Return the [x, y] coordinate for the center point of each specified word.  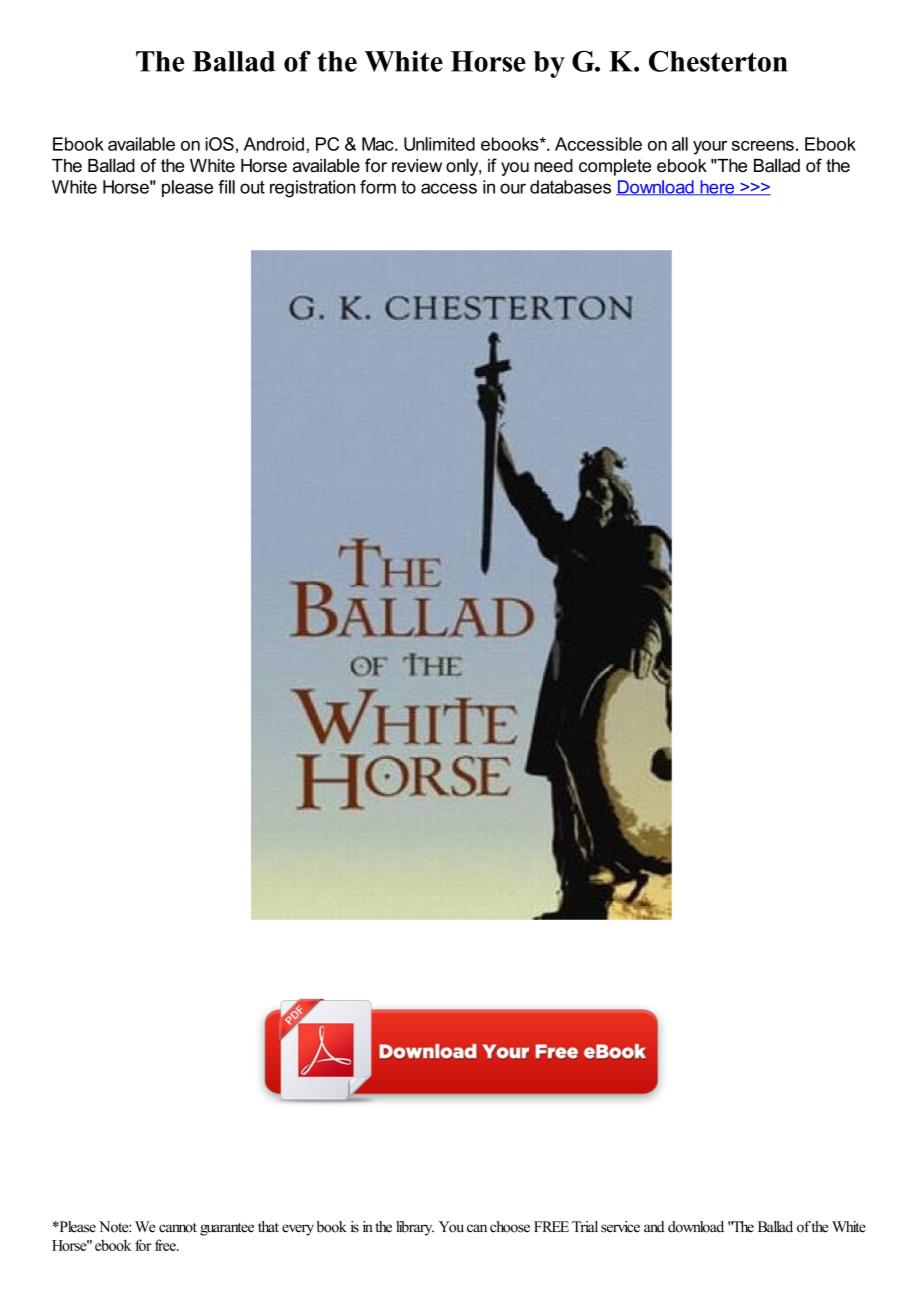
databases [570, 187]
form [378, 187]
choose [510, 1227]
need [553, 166]
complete [615, 167]
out [252, 187]
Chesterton [718, 61]
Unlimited [439, 144]
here [717, 188]
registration [312, 189]
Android [274, 144]
